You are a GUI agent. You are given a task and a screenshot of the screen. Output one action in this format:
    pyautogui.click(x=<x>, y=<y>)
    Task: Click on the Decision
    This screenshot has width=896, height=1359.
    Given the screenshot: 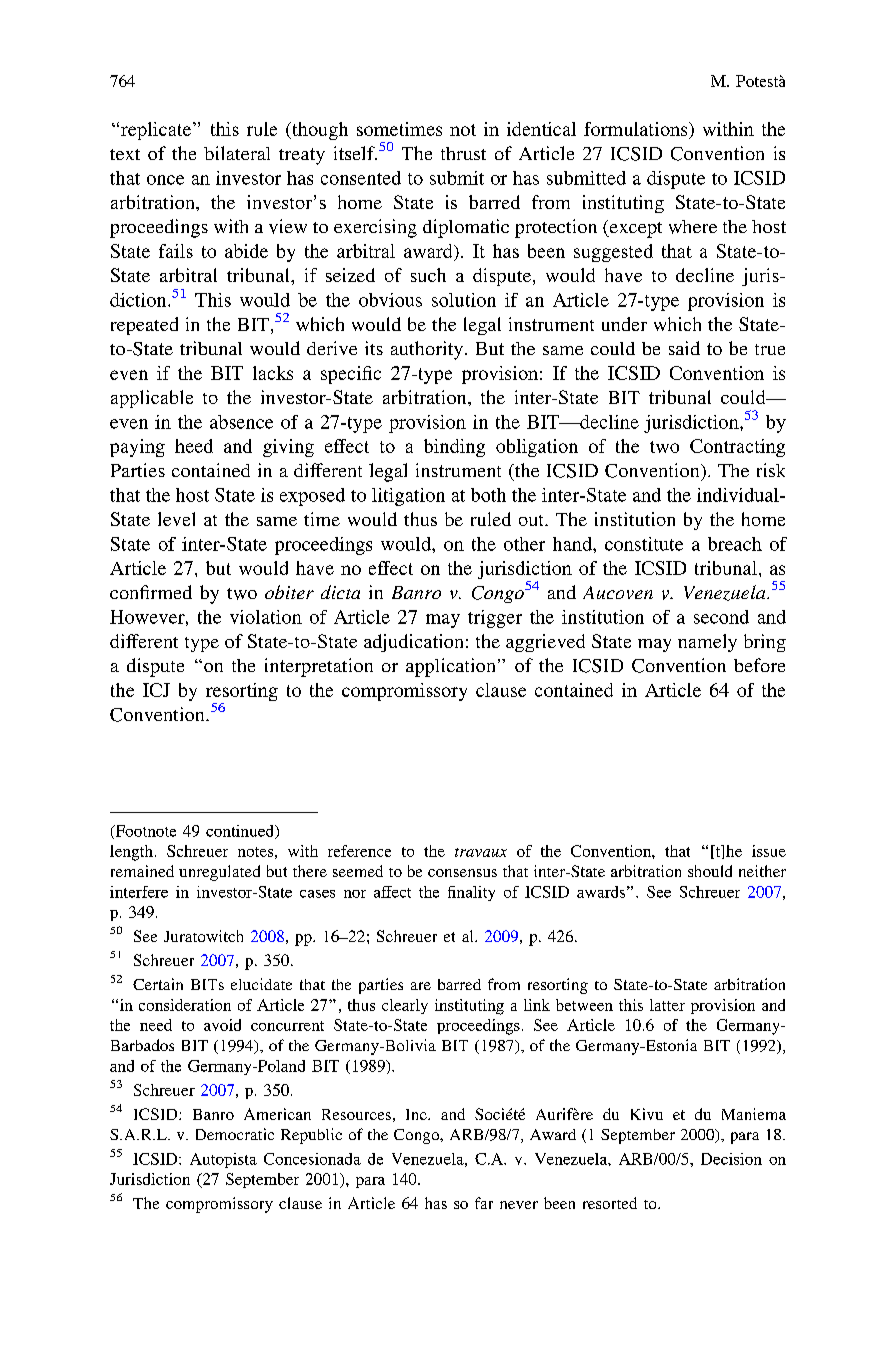 What is the action you would take?
    pyautogui.click(x=731, y=1159)
